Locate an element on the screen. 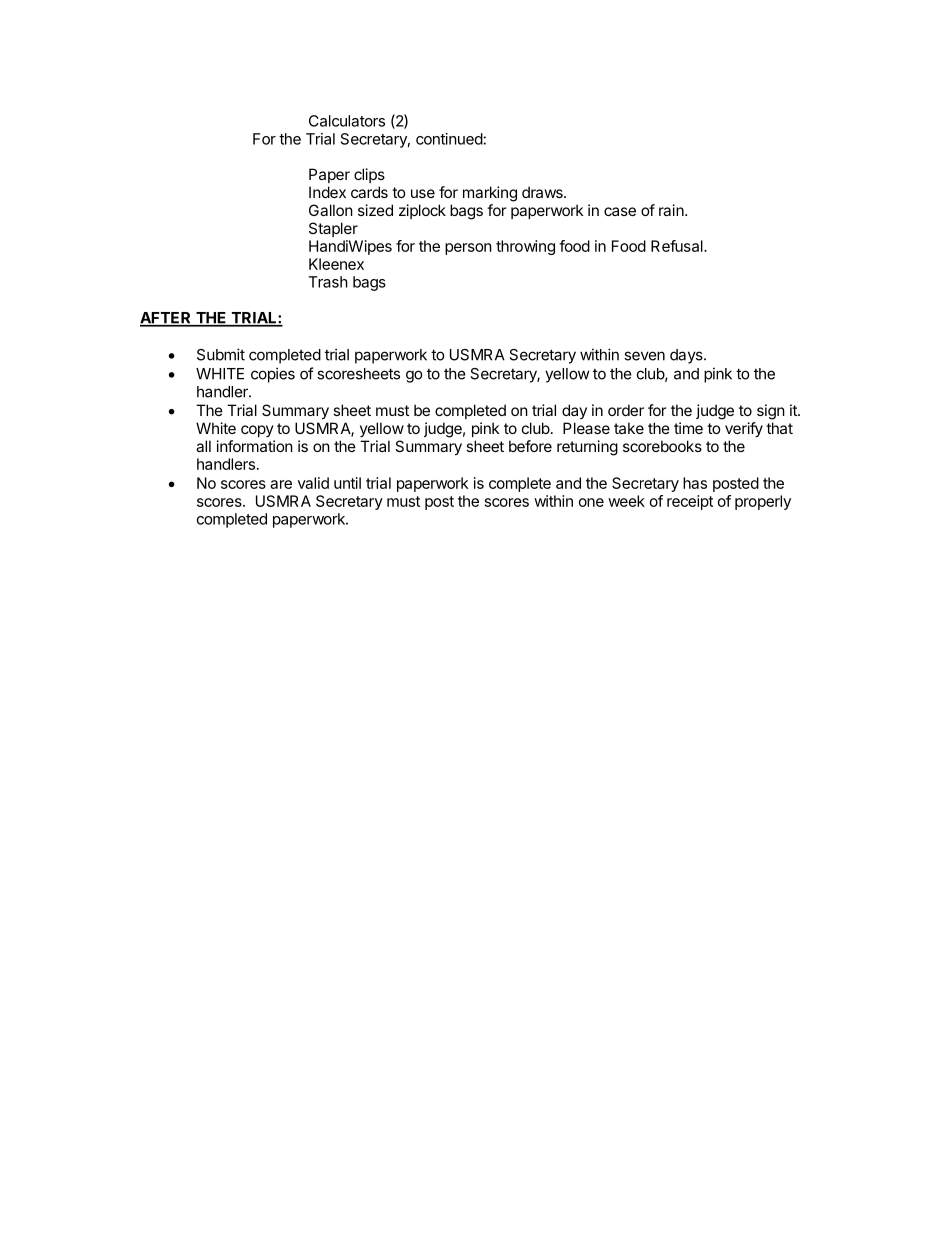 This screenshot has height=1233, width=952. copies is located at coordinates (273, 375).
